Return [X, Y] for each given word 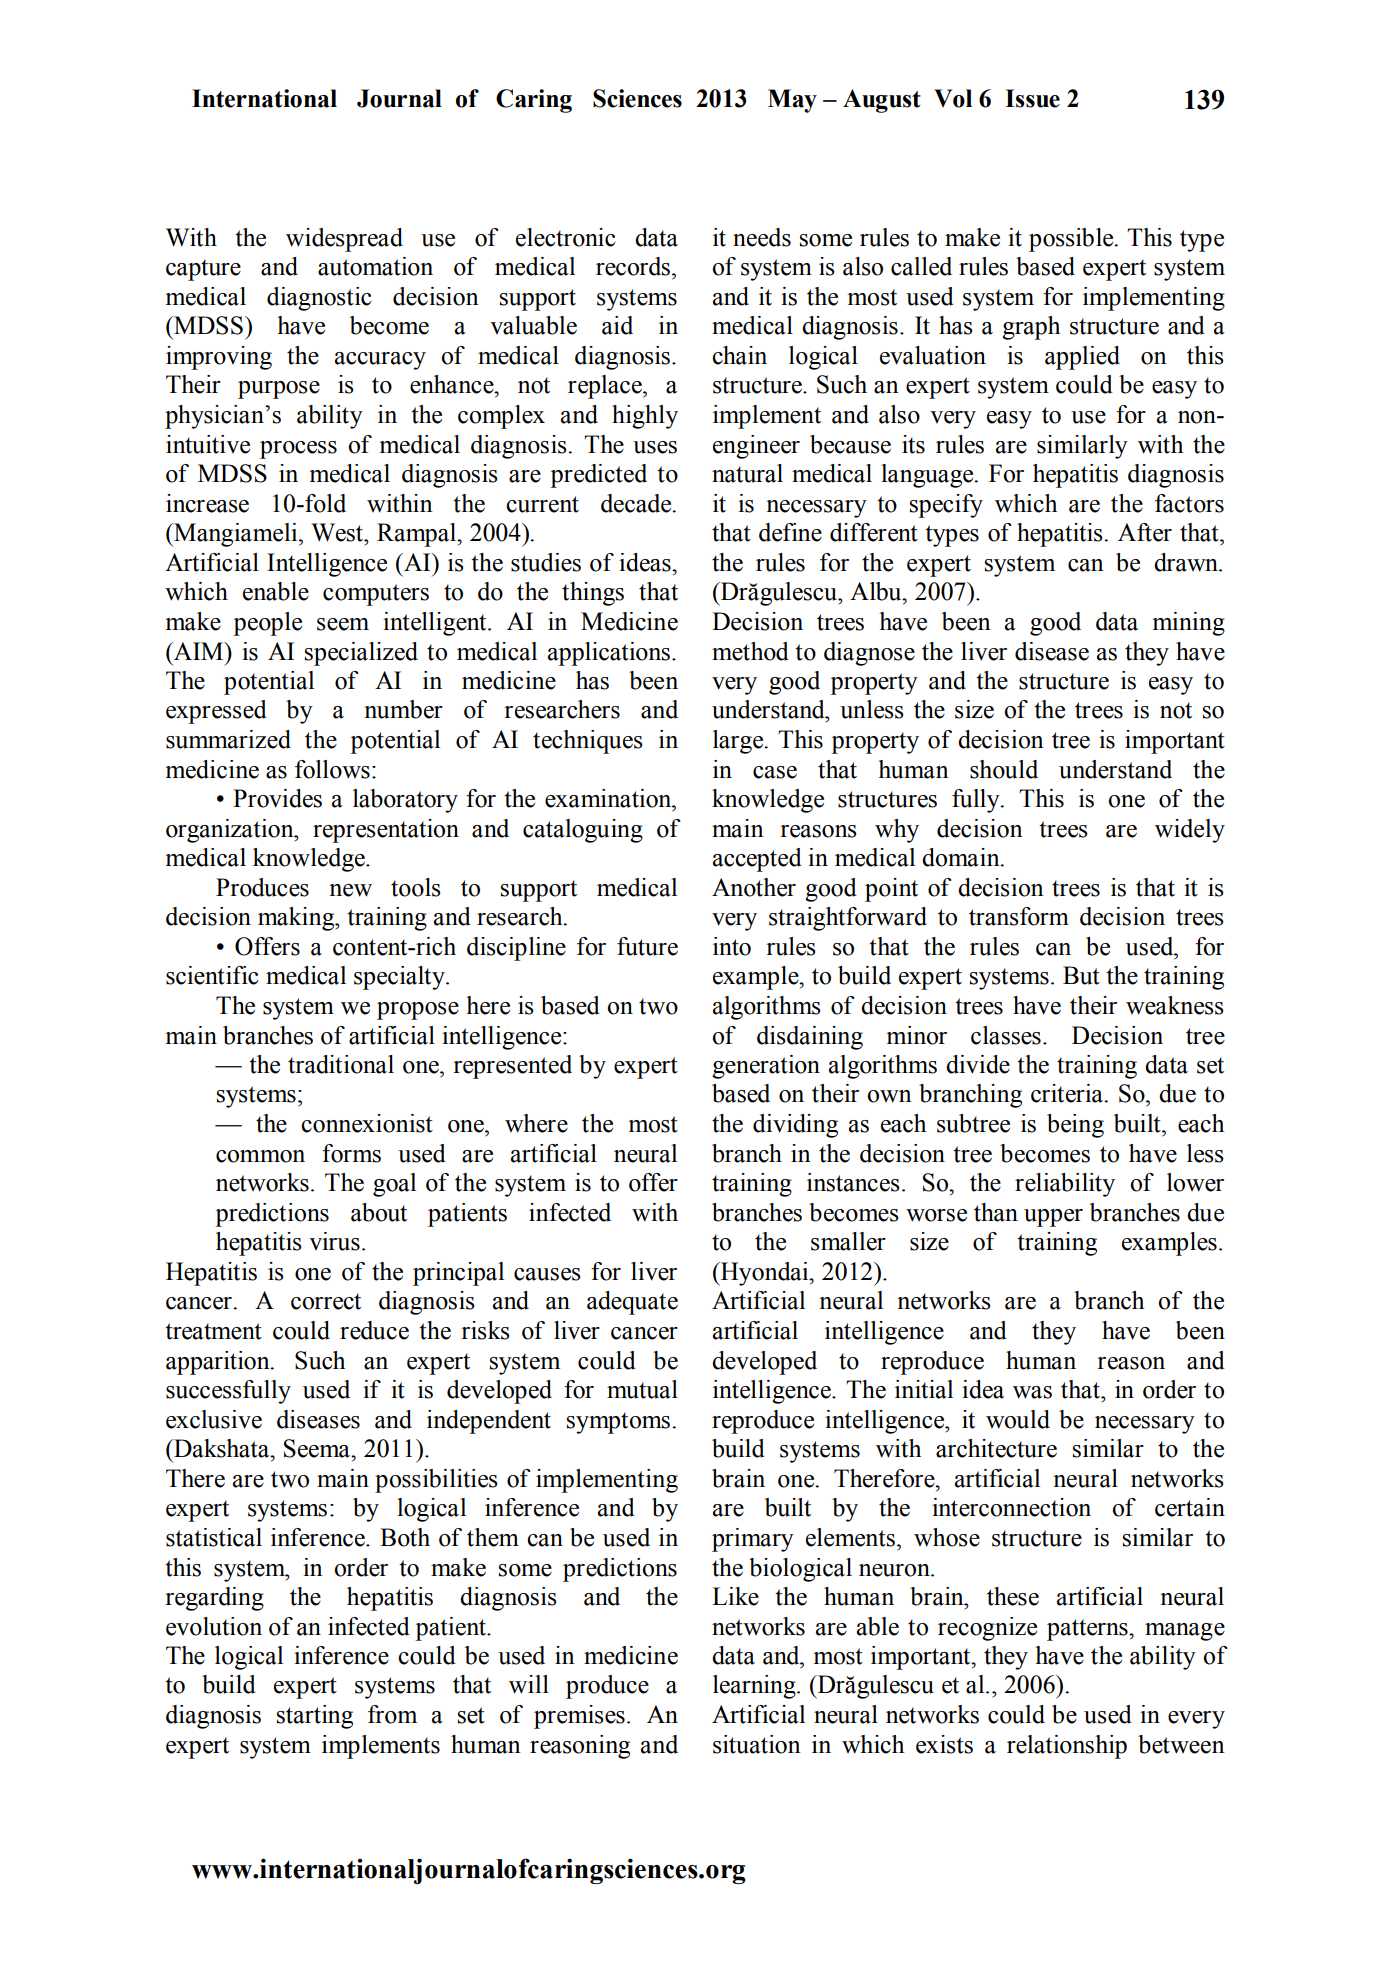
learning [755, 1687]
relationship [1067, 1747]
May [792, 101]
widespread [344, 240]
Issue [1032, 98]
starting [315, 1717]
